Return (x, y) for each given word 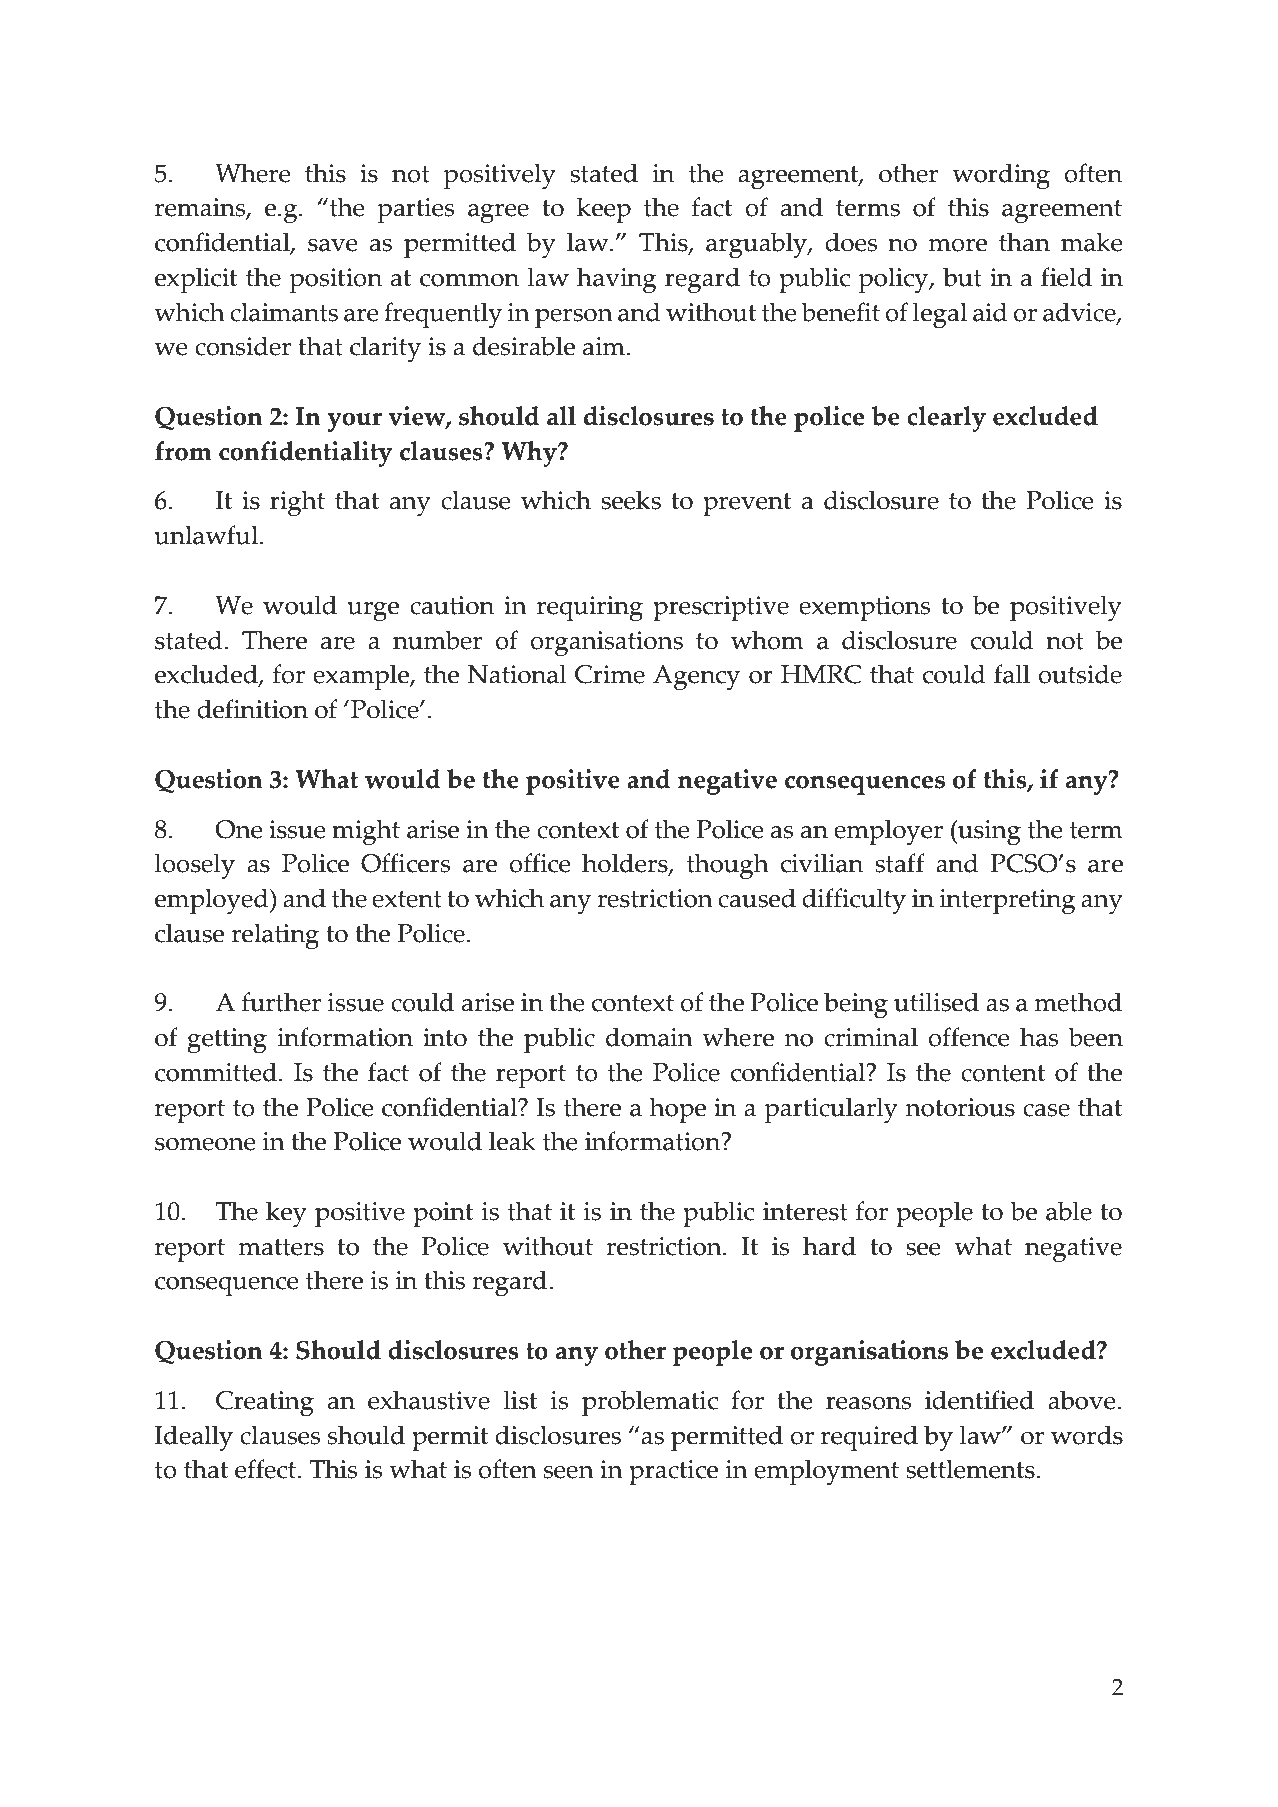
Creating (265, 1404)
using (988, 833)
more (958, 245)
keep (604, 210)
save (333, 245)
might (366, 832)
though (728, 866)
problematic (650, 1403)
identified (979, 1400)
